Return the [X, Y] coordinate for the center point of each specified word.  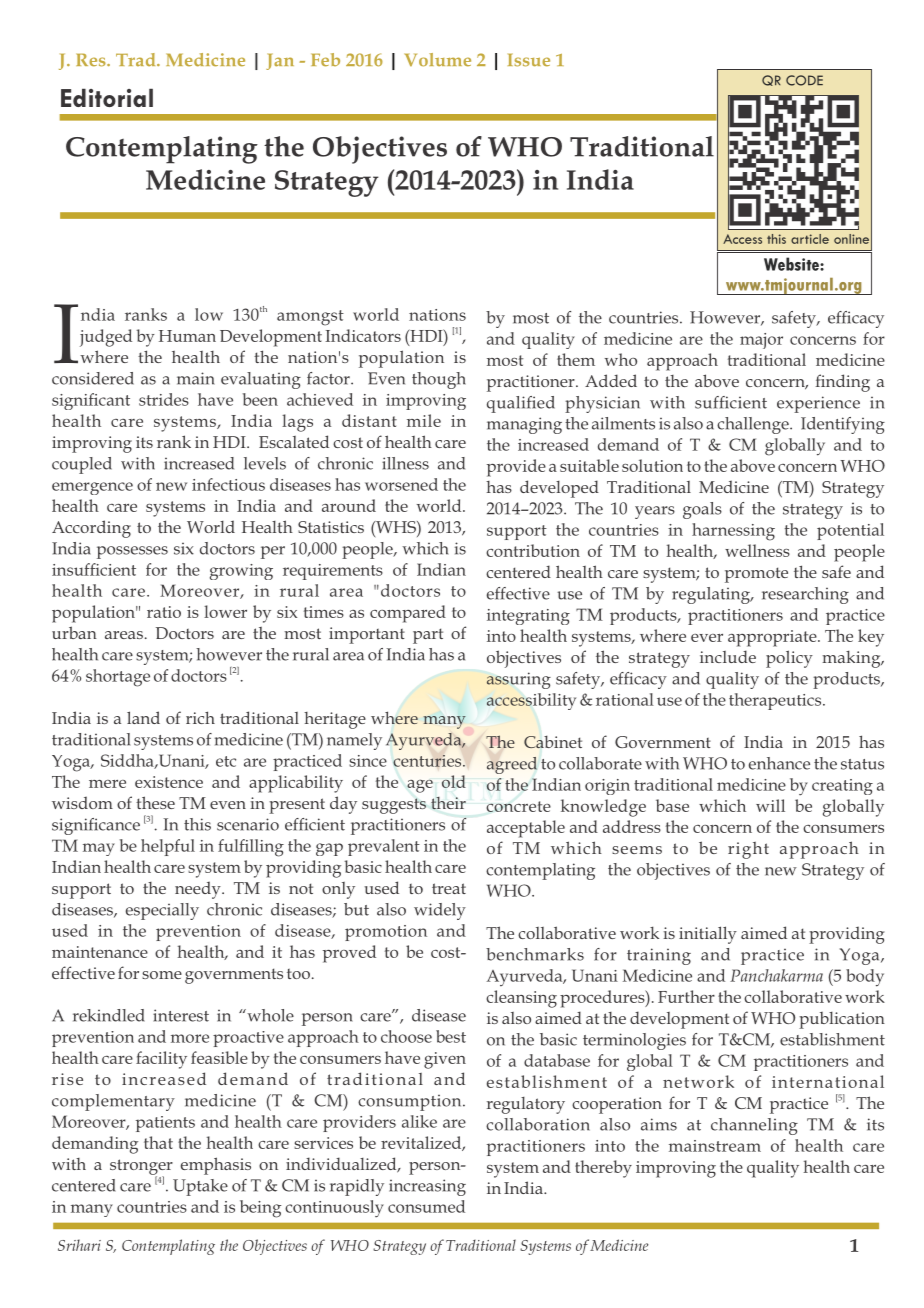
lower [225, 611]
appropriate [773, 638]
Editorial [107, 98]
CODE [804, 80]
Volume [437, 60]
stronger [141, 1168]
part [428, 636]
